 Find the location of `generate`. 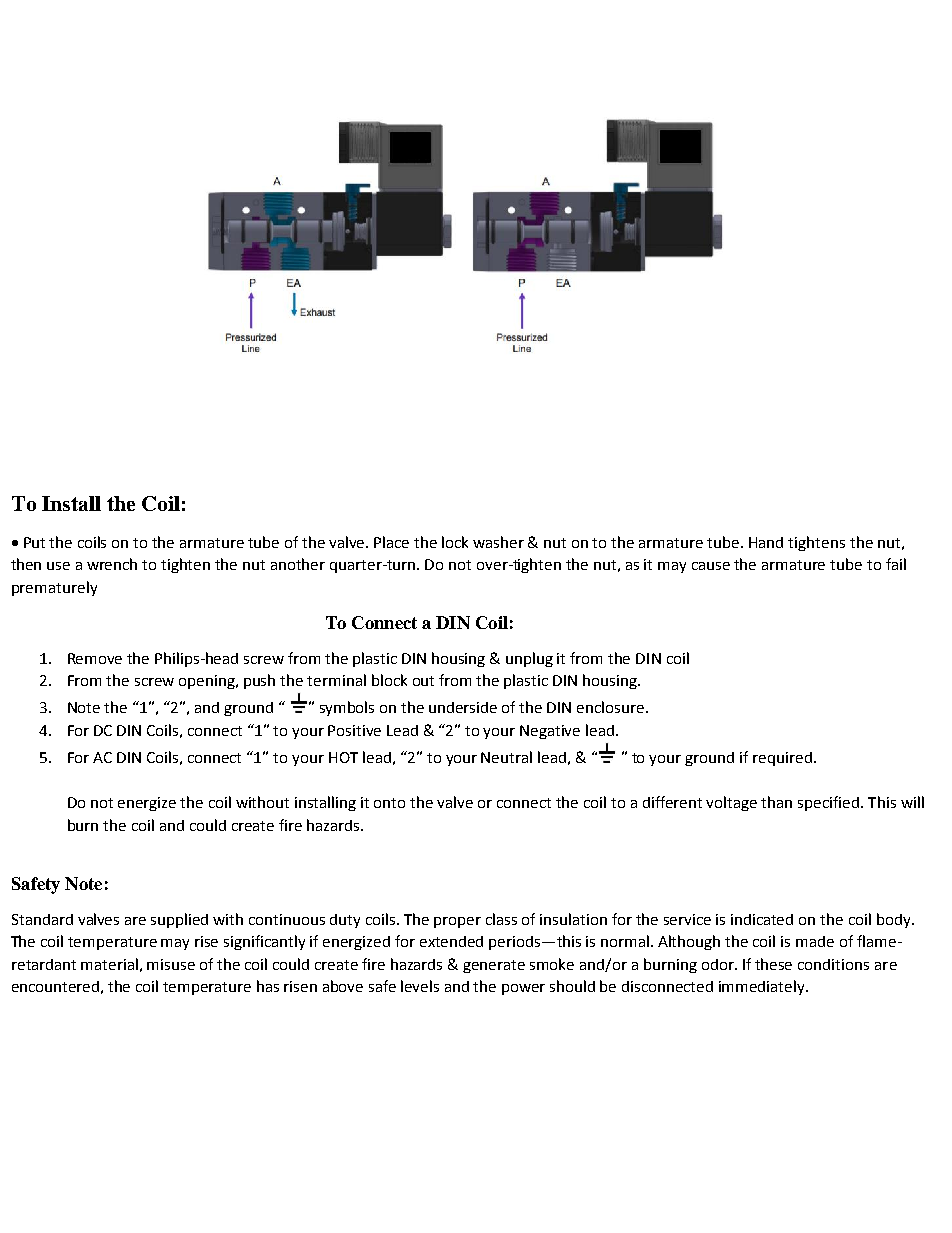

generate is located at coordinates (494, 966).
